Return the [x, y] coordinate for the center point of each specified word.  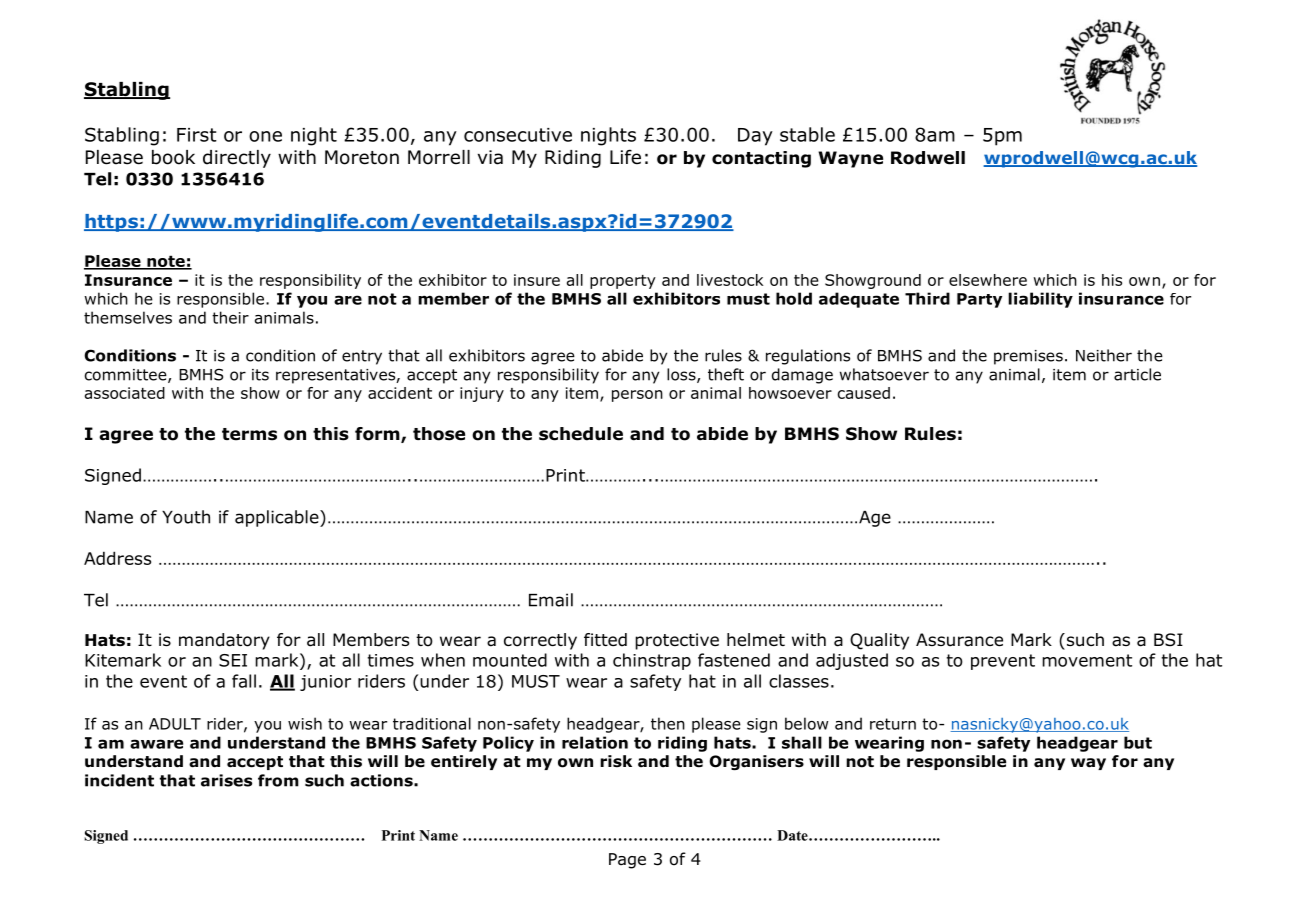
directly [237, 159]
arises [226, 780]
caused [864, 393]
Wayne [850, 159]
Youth [186, 517]
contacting [761, 159]
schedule [581, 434]
